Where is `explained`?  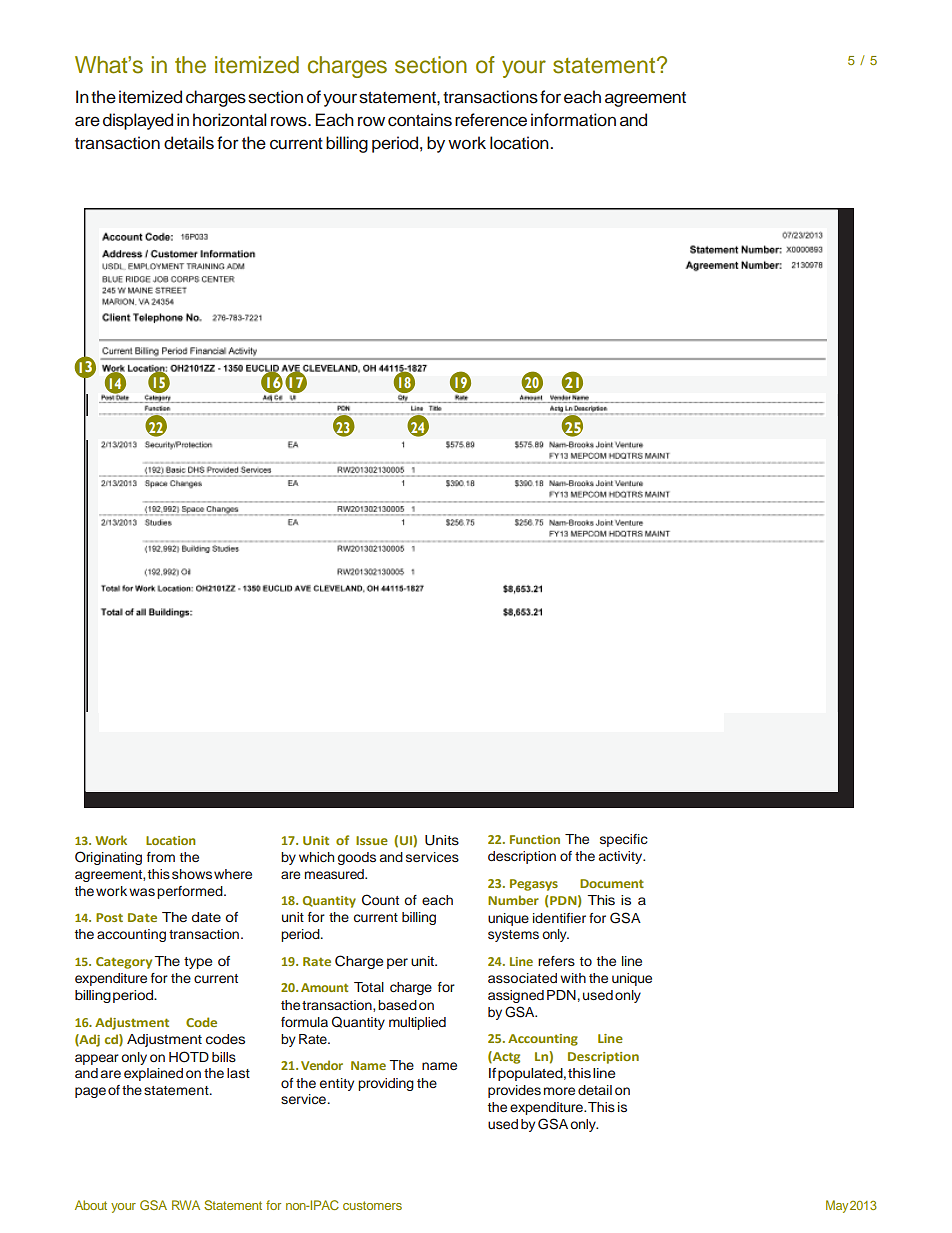 explained is located at coordinates (153, 1074).
